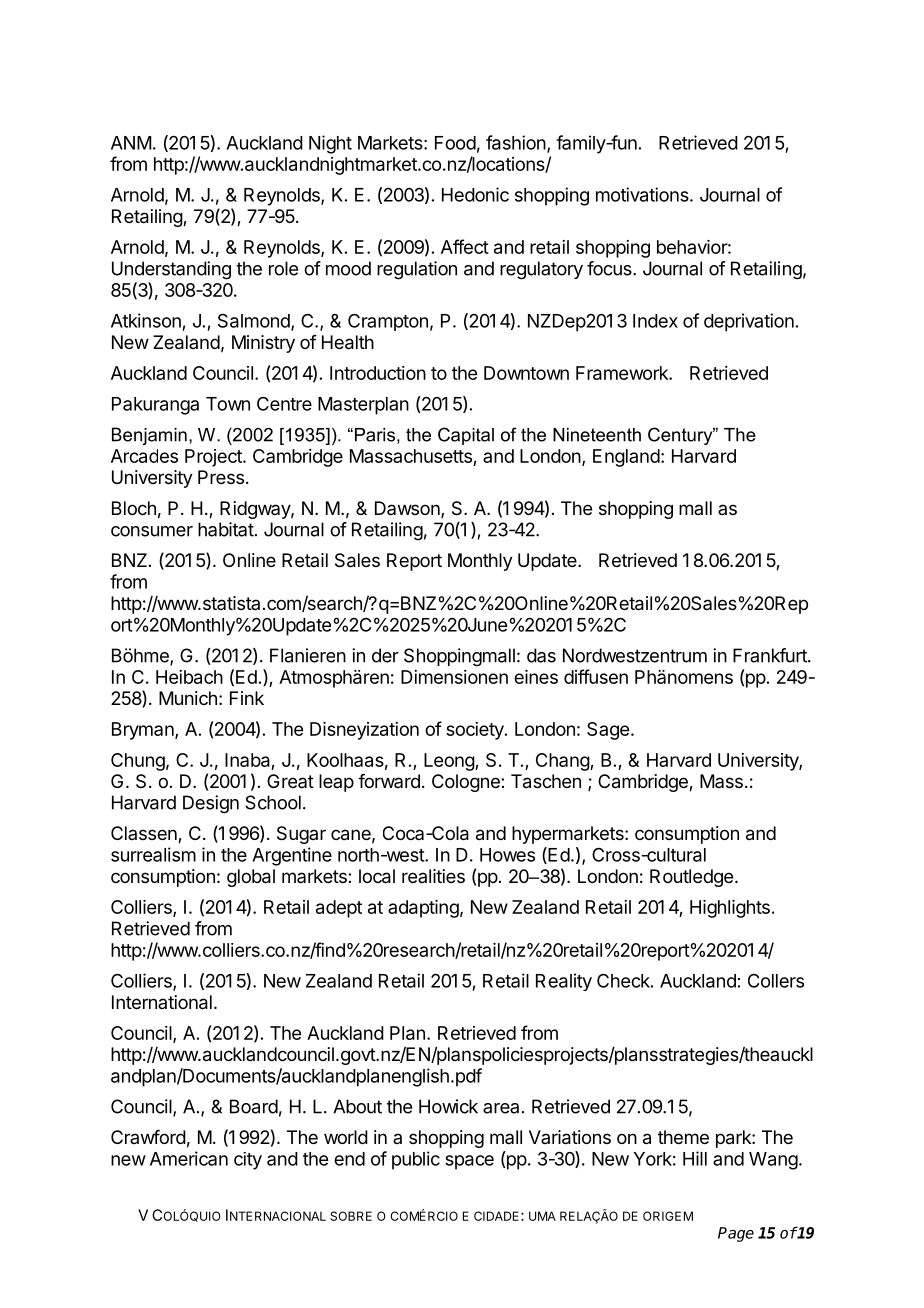  What do you see at coordinates (681, 436) in the page?
I see `Century` at bounding box center [681, 436].
